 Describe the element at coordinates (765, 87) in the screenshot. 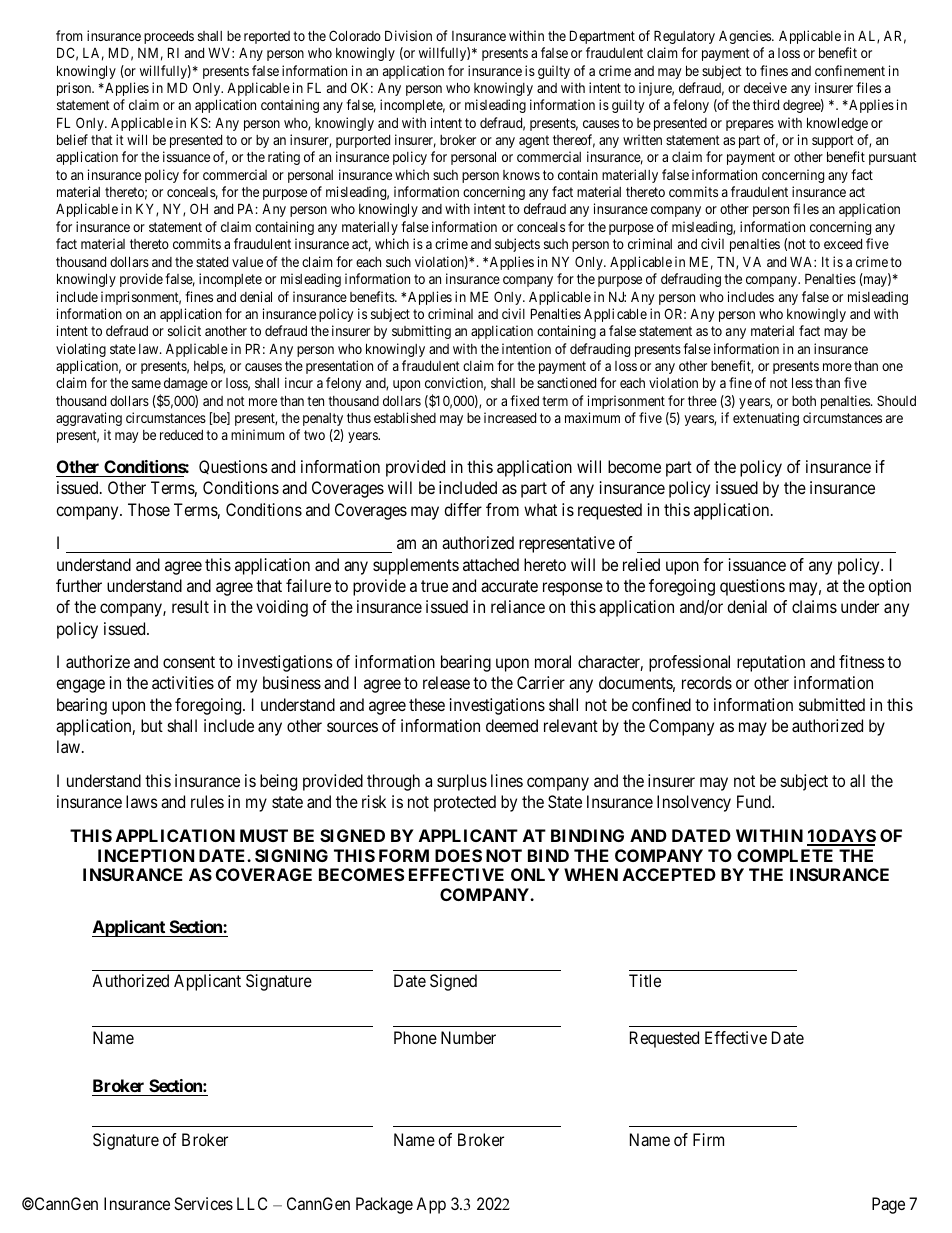

I see `deceive` at that location.
